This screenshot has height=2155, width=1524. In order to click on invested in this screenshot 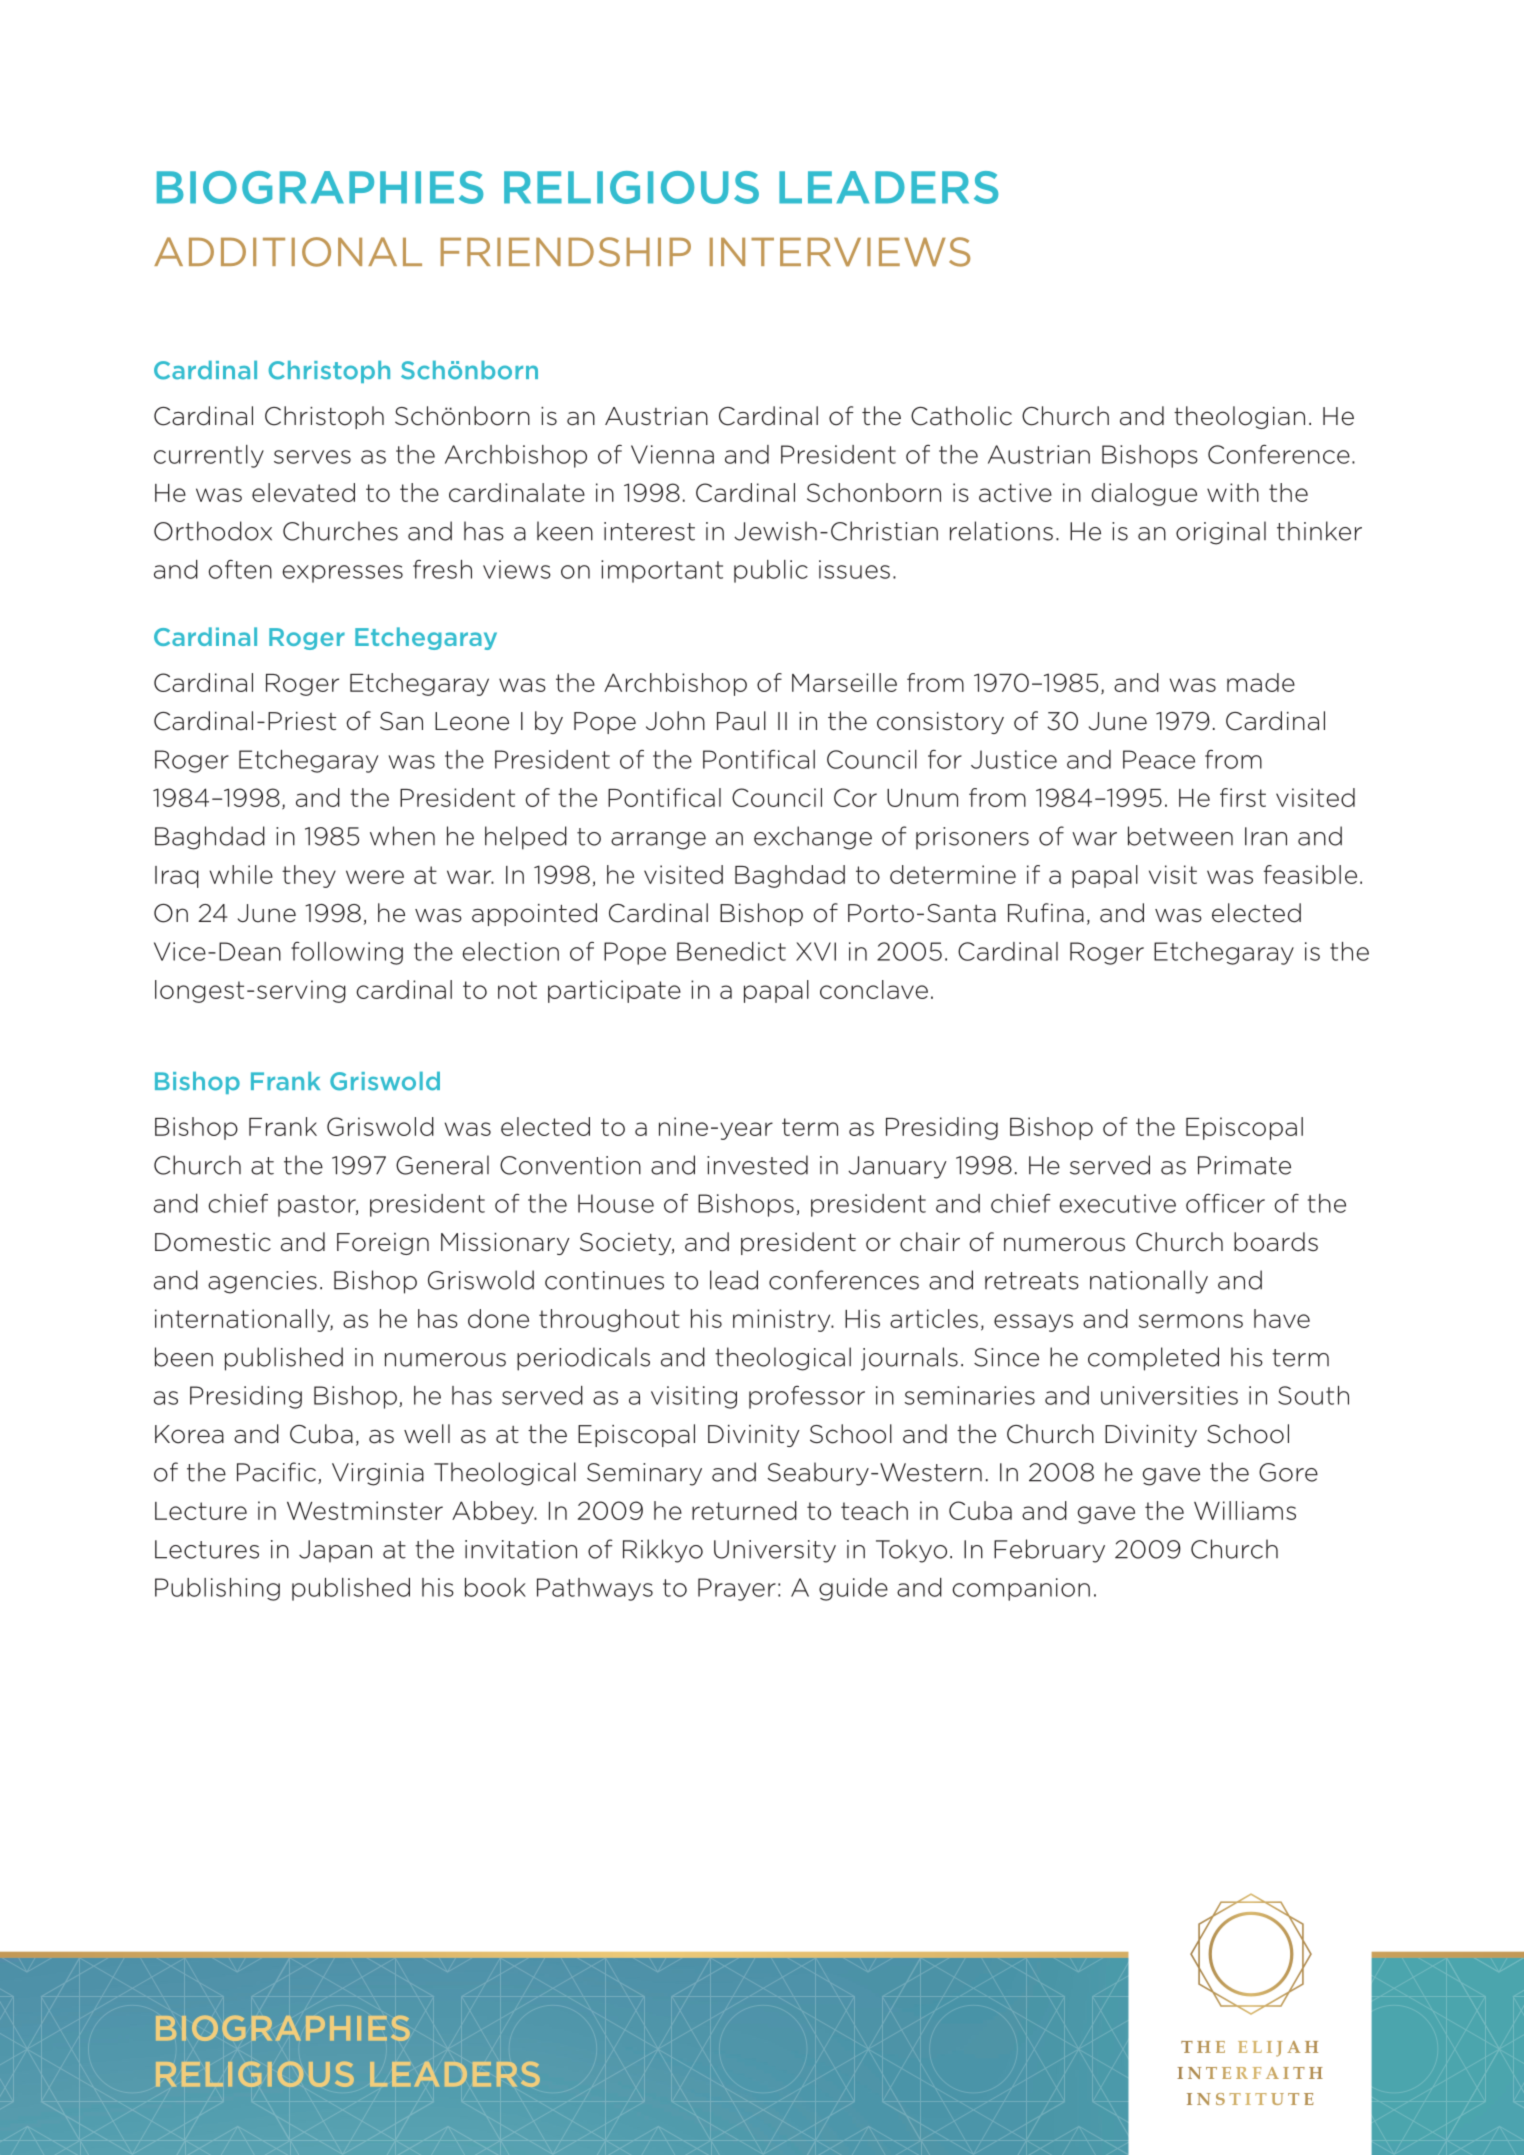, I will do `click(757, 1165)`.
